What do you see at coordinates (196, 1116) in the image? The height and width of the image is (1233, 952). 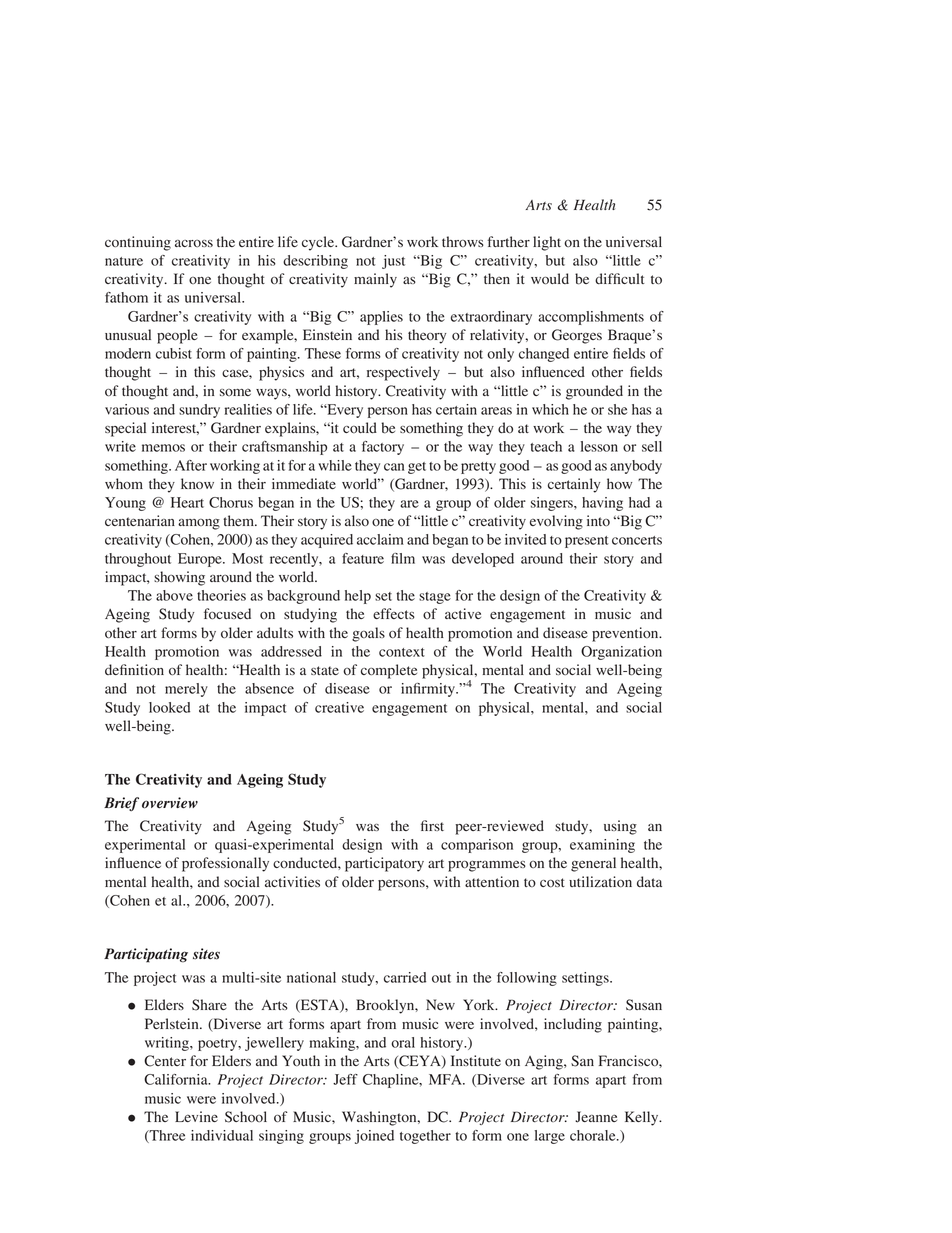 I see `Levine` at bounding box center [196, 1116].
